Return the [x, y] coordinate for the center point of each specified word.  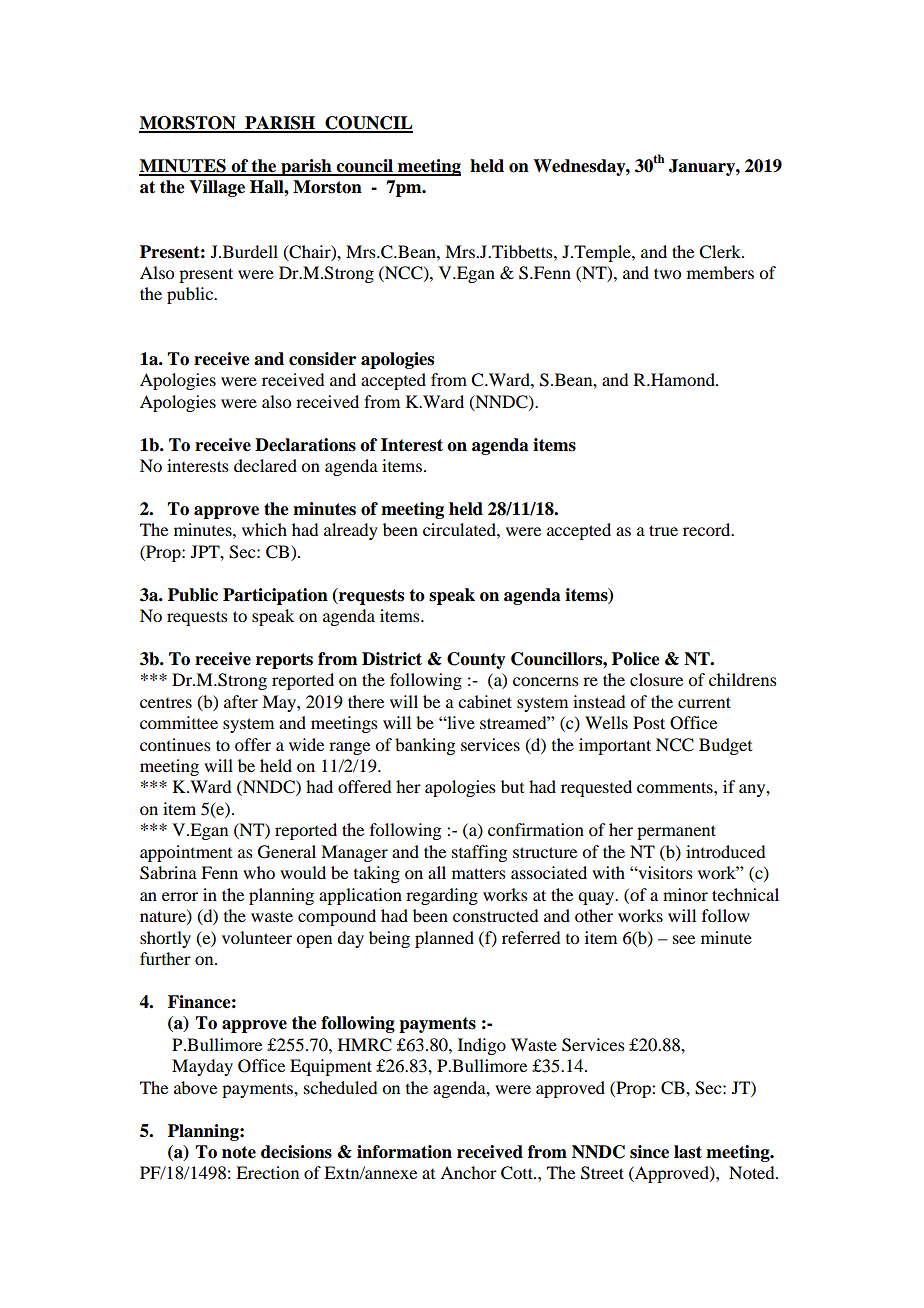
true [663, 530]
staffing [479, 853]
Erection [267, 1172]
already [351, 531]
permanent [676, 832]
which [264, 529]
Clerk [721, 252]
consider [322, 359]
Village [217, 188]
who [259, 872]
